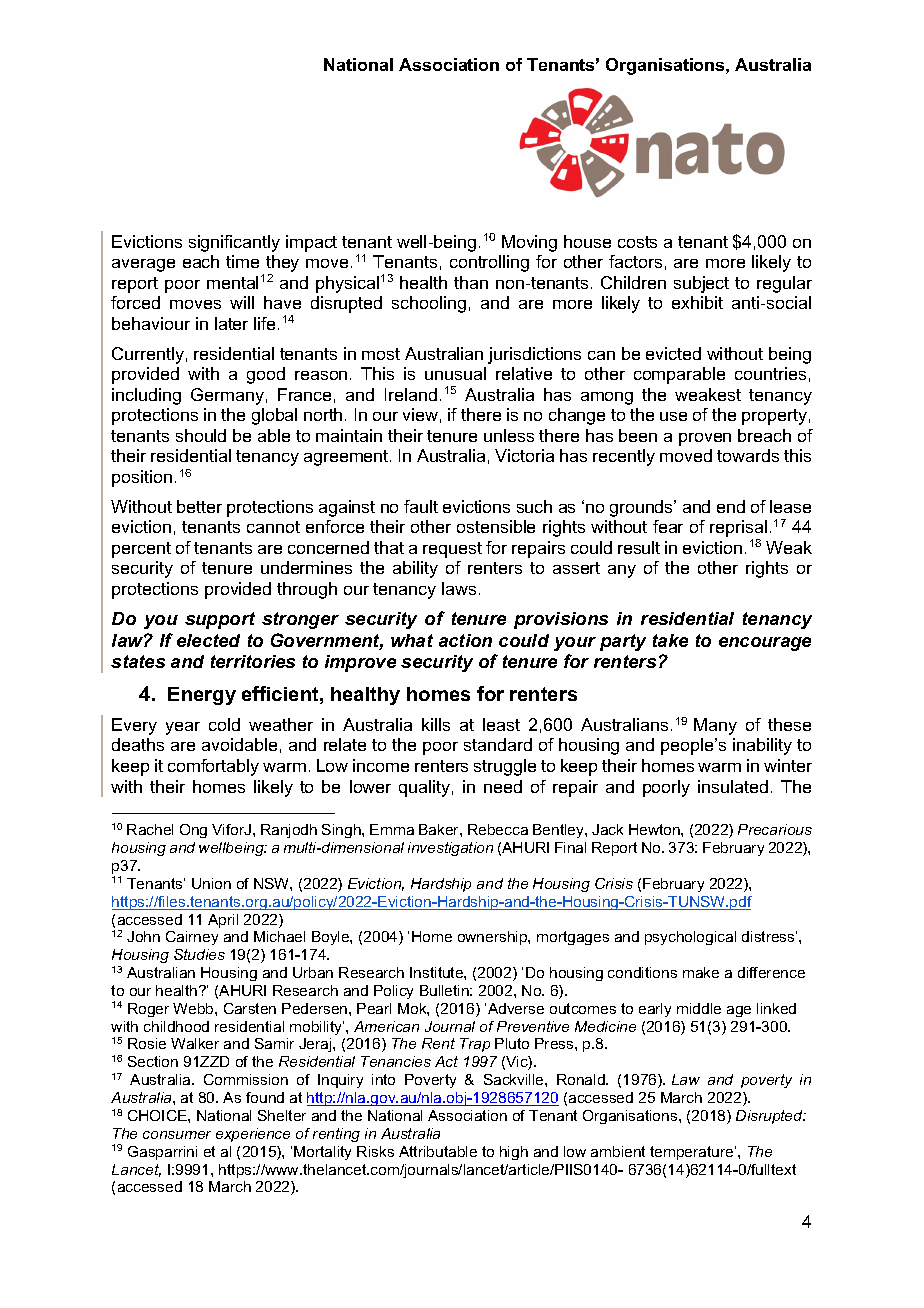  Describe the element at coordinates (450, 849) in the document. I see `investigation` at that location.
